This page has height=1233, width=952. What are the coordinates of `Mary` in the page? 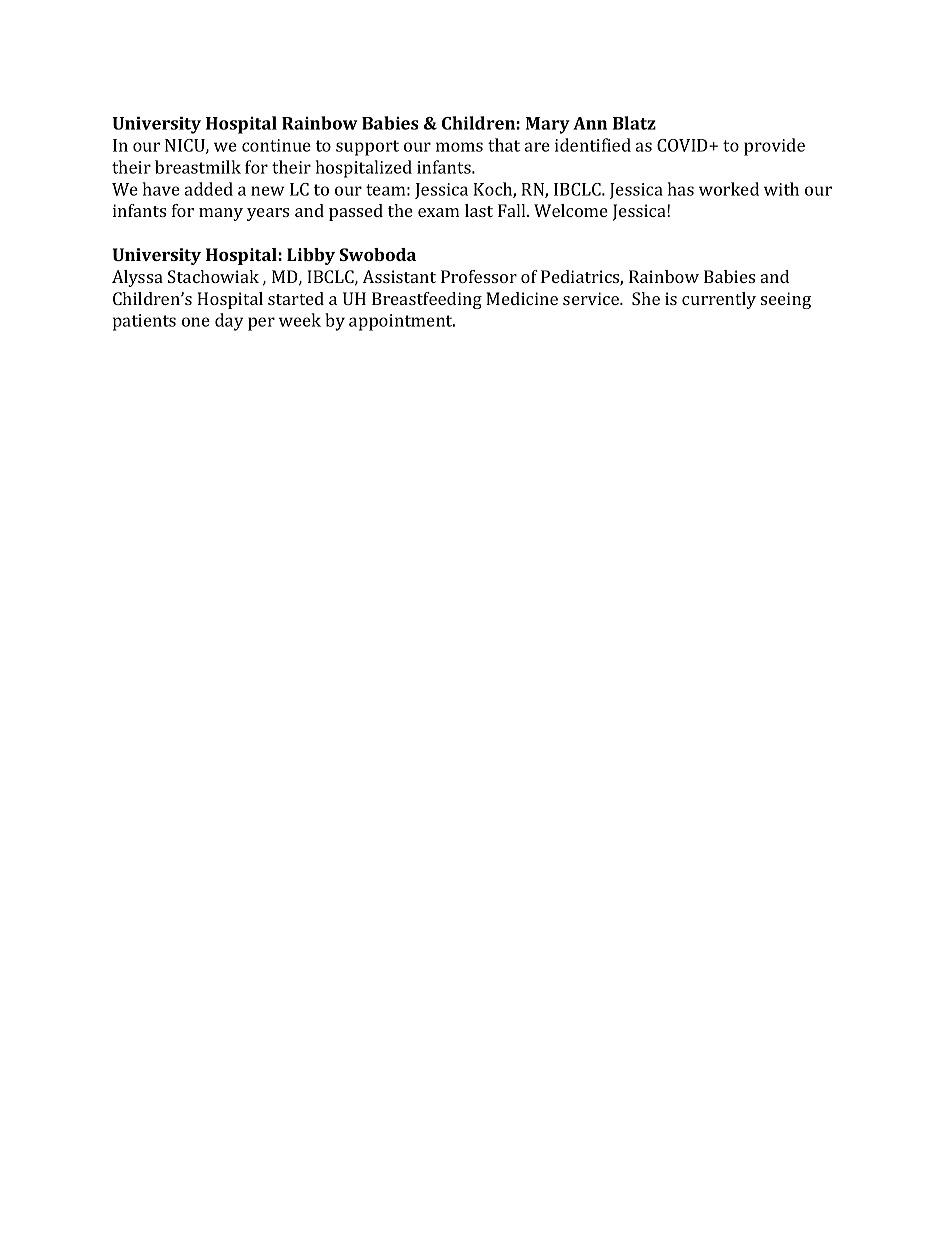 It's located at (548, 125).
